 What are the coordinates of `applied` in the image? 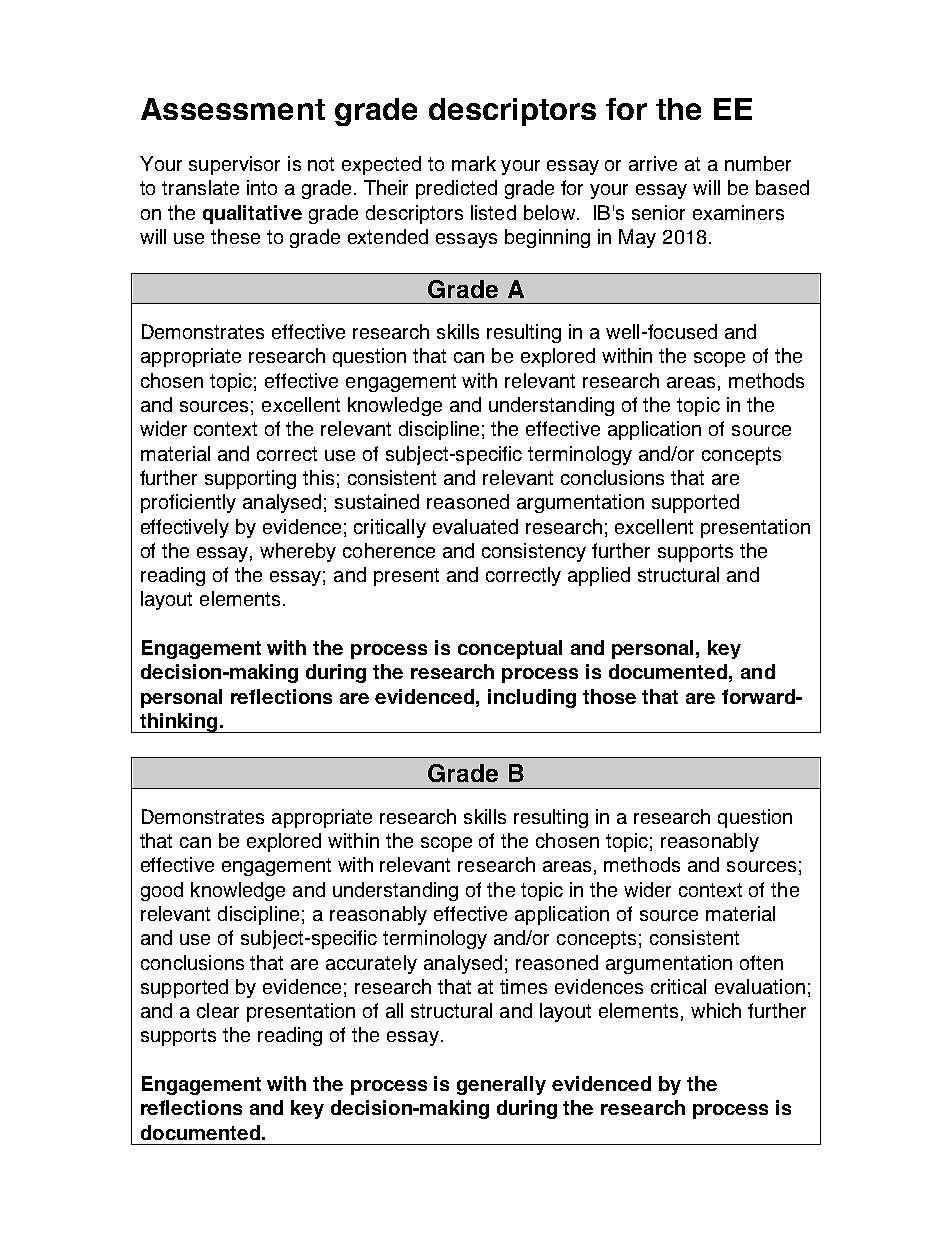 It's located at (599, 576).
